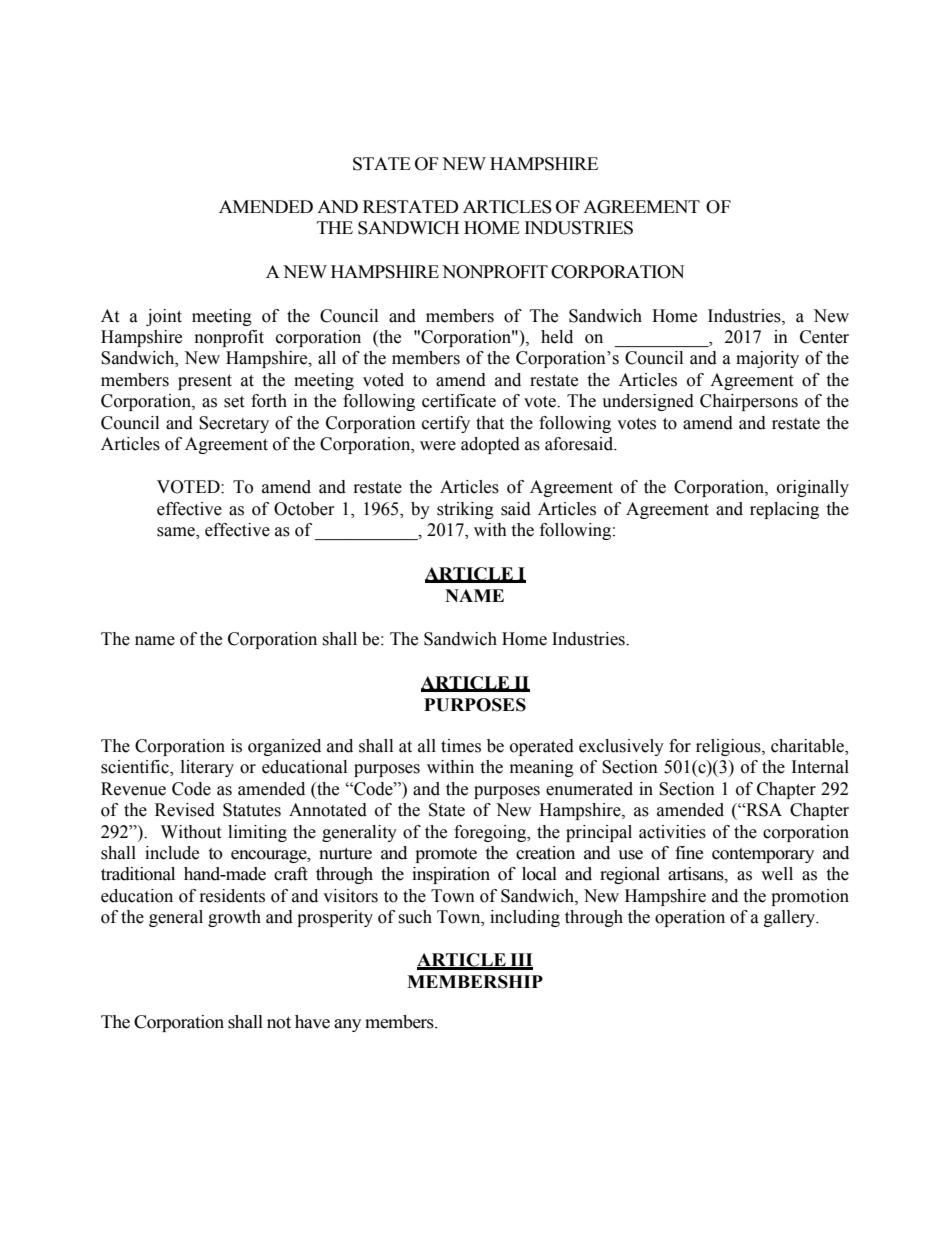 The width and height of the page is (952, 1233). What do you see at coordinates (284, 747) in the page?
I see `organized` at bounding box center [284, 747].
